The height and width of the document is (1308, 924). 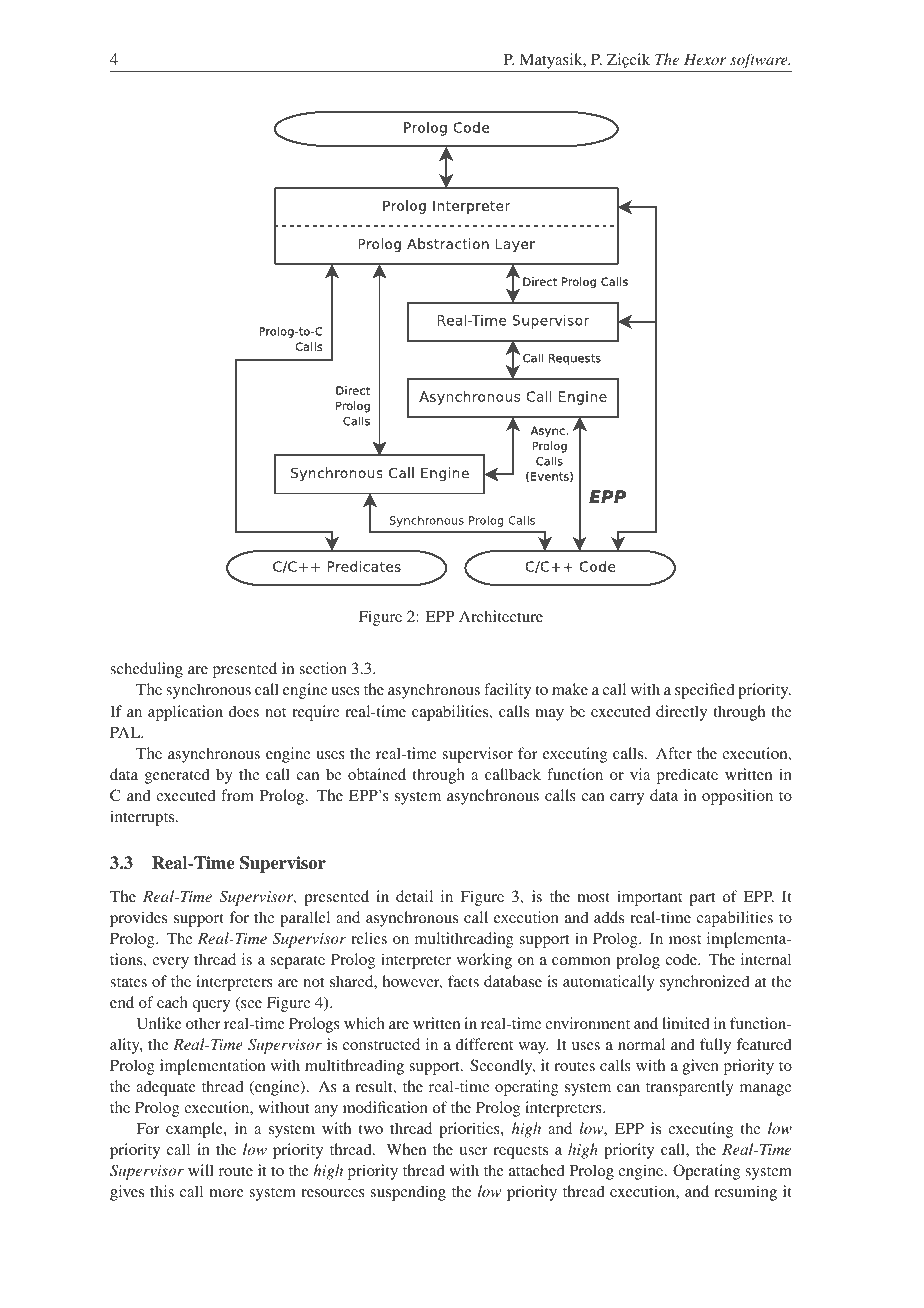 What do you see at coordinates (146, 670) in the document?
I see `scheduling` at bounding box center [146, 670].
